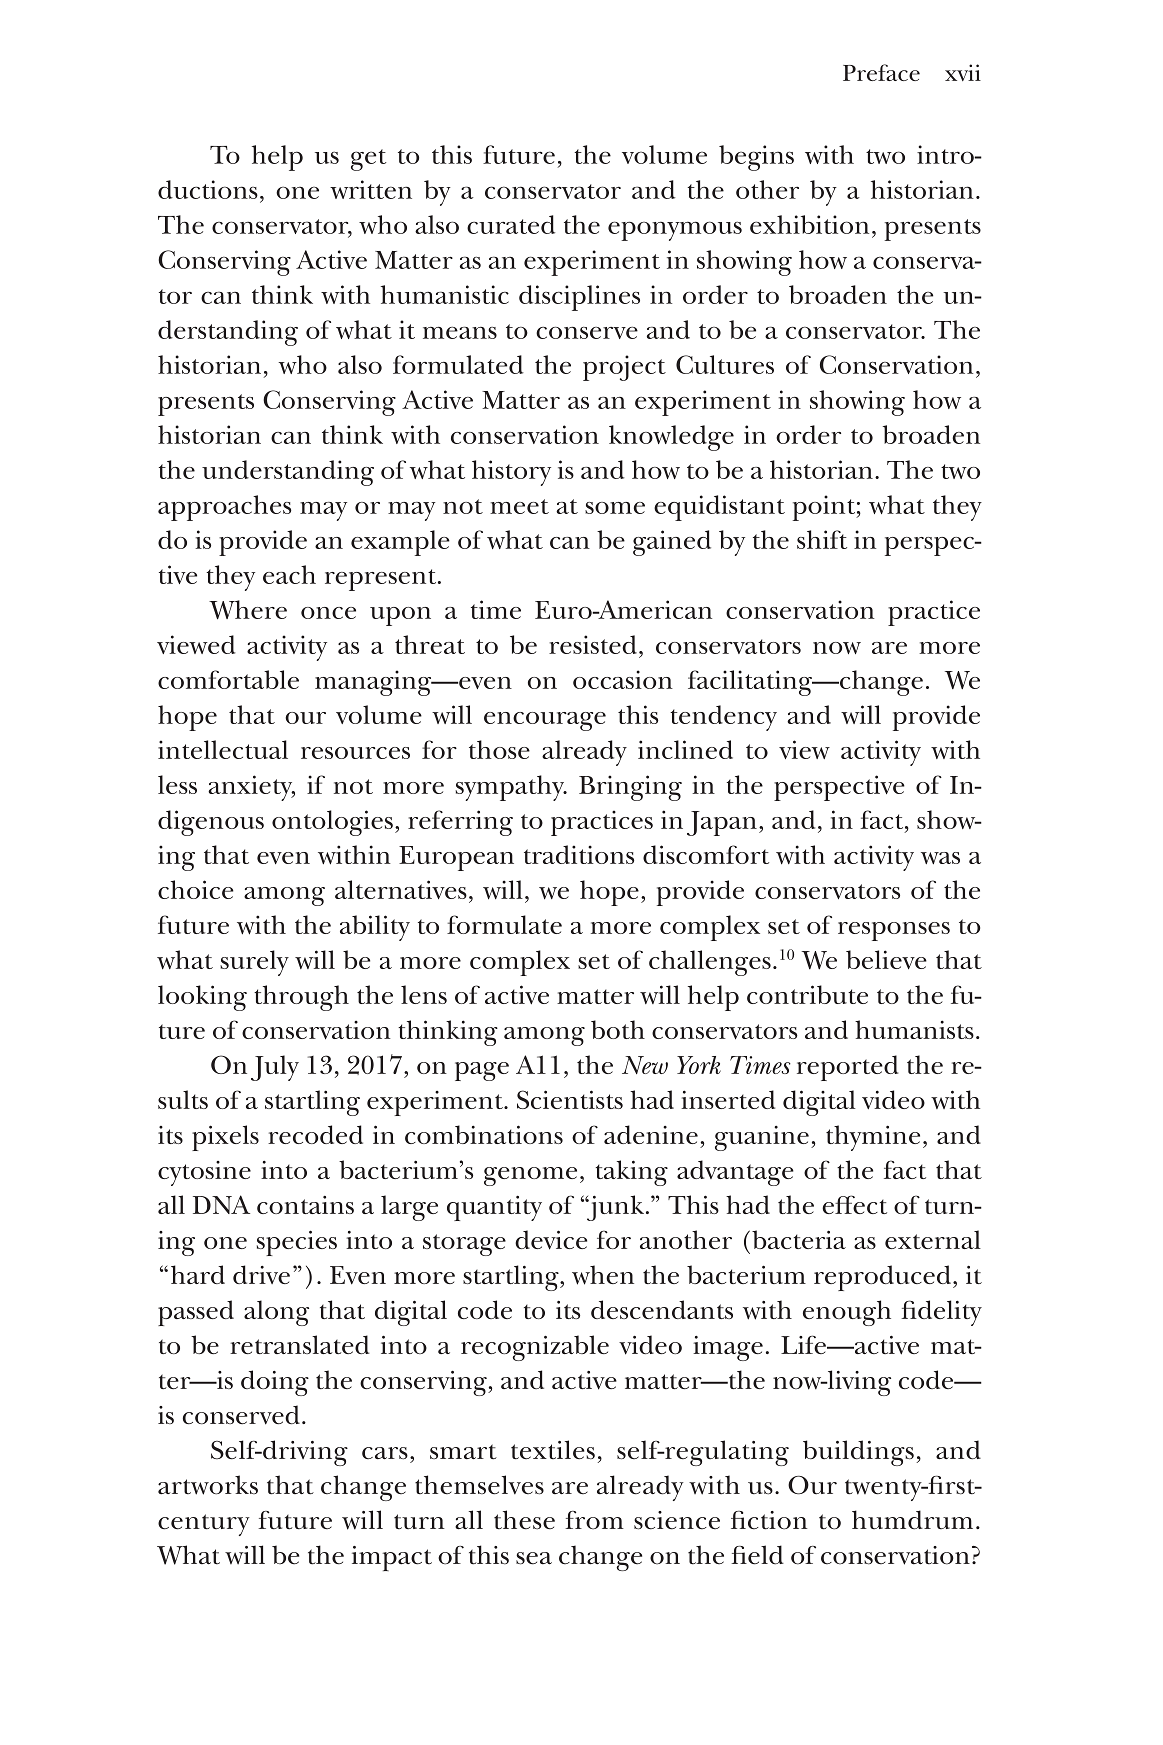  What do you see at coordinates (881, 72) in the page?
I see `Preface` at bounding box center [881, 72].
